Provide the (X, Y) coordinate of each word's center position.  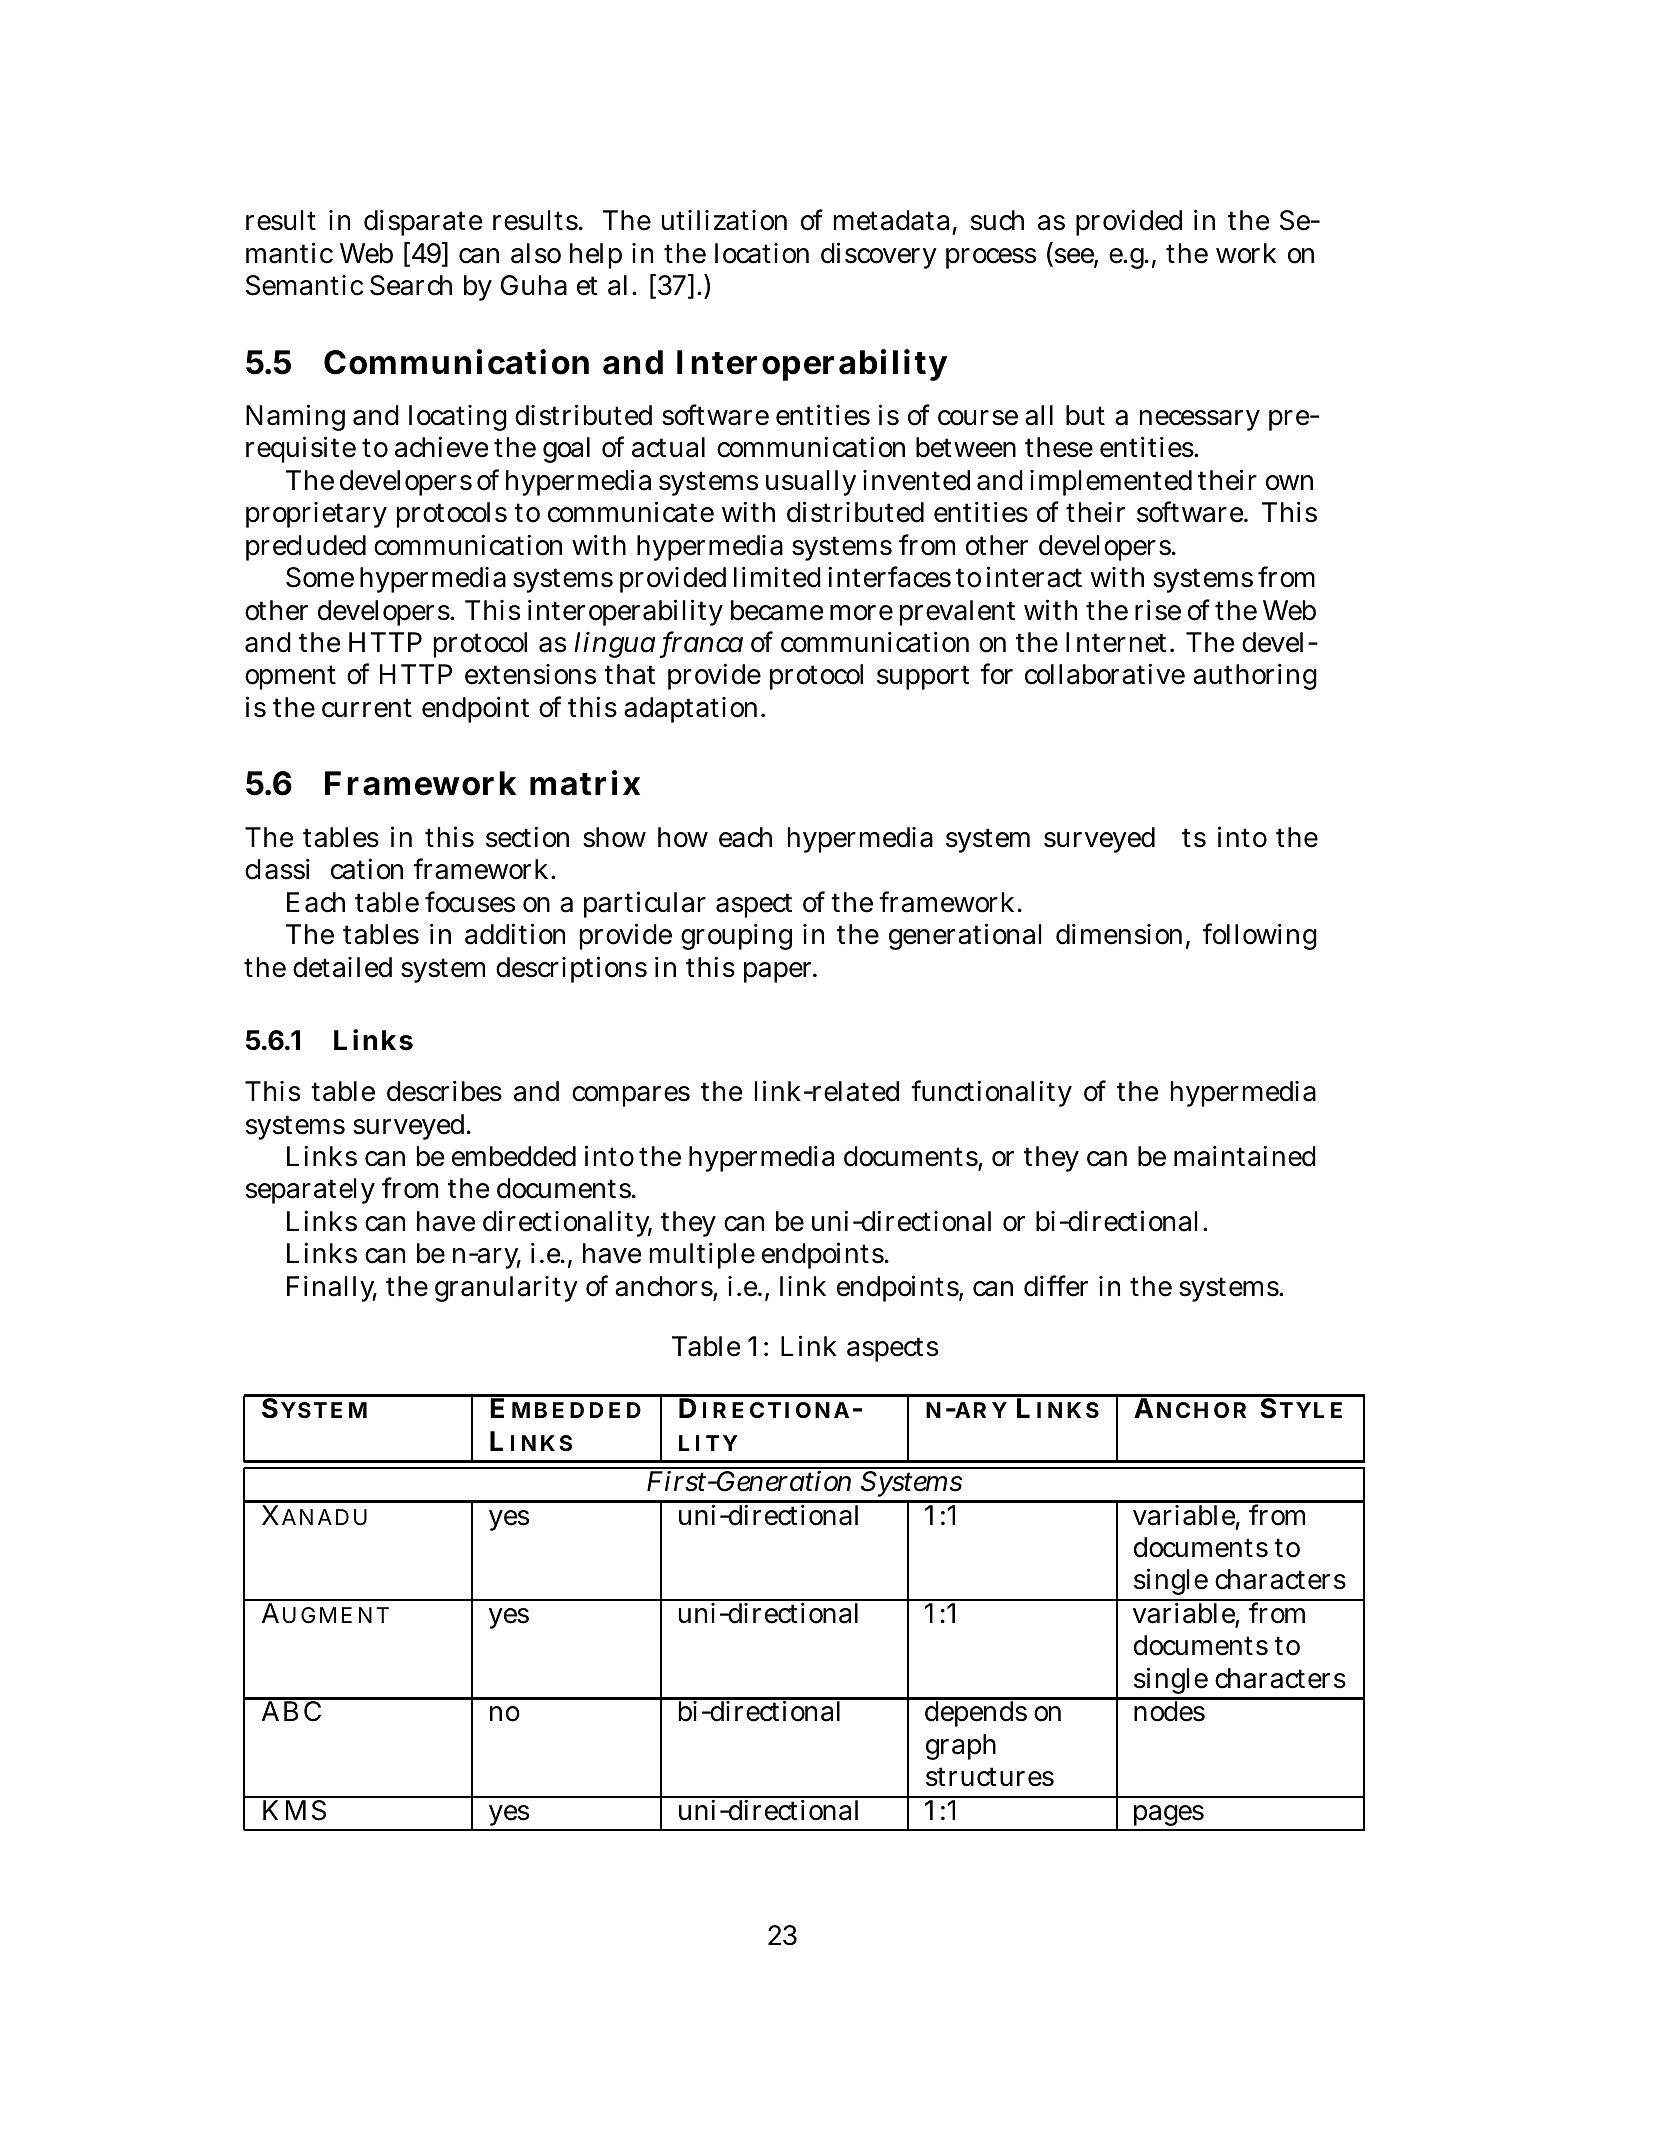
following (1259, 936)
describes (444, 1091)
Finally (332, 1288)
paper (780, 972)
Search (411, 285)
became (777, 610)
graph (961, 1747)
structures (990, 1777)
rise (1158, 610)
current (367, 708)
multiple (702, 1255)
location (762, 253)
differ (1056, 1286)
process (991, 258)
